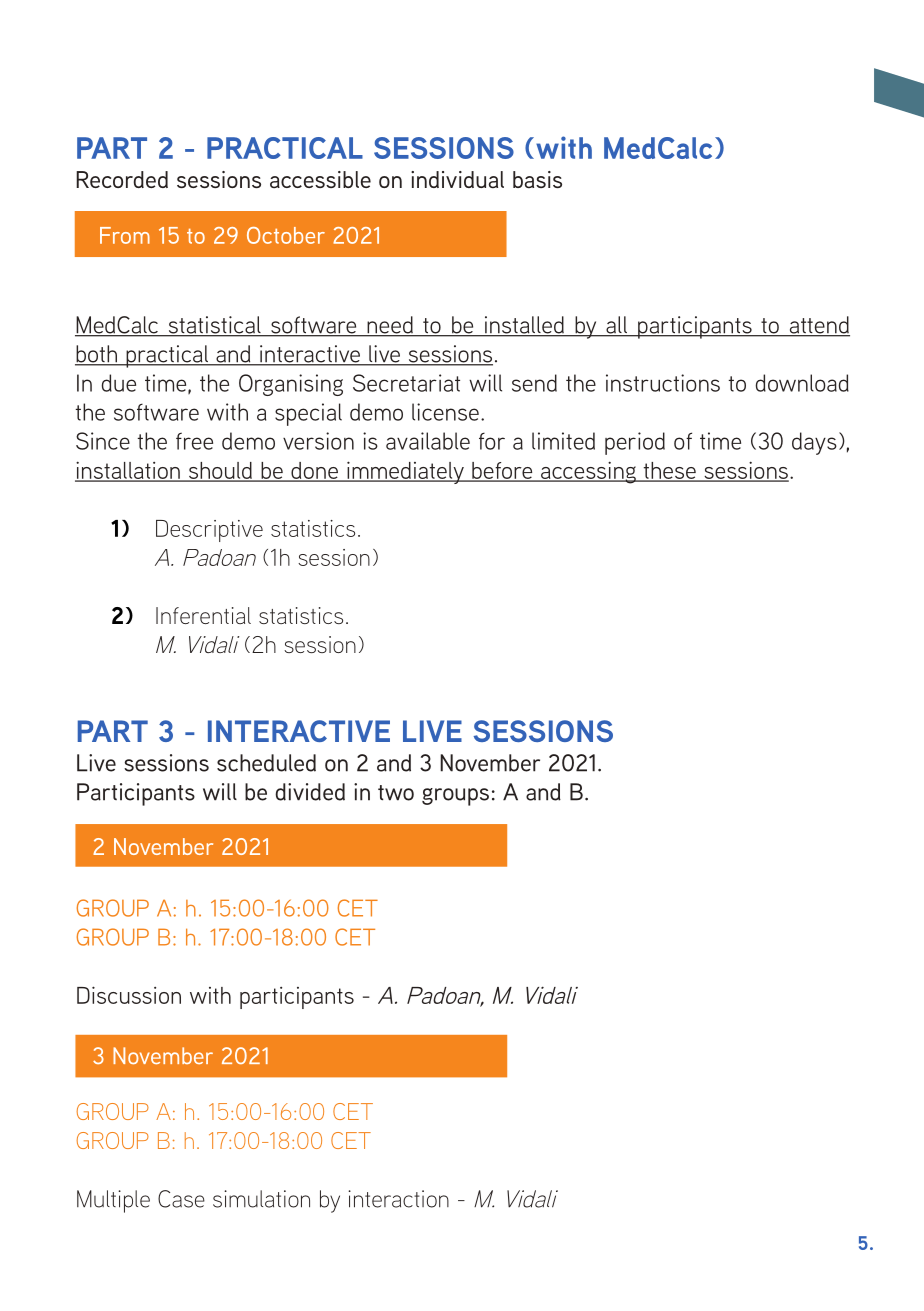  What do you see at coordinates (457, 179) in the page?
I see `individual` at bounding box center [457, 179].
